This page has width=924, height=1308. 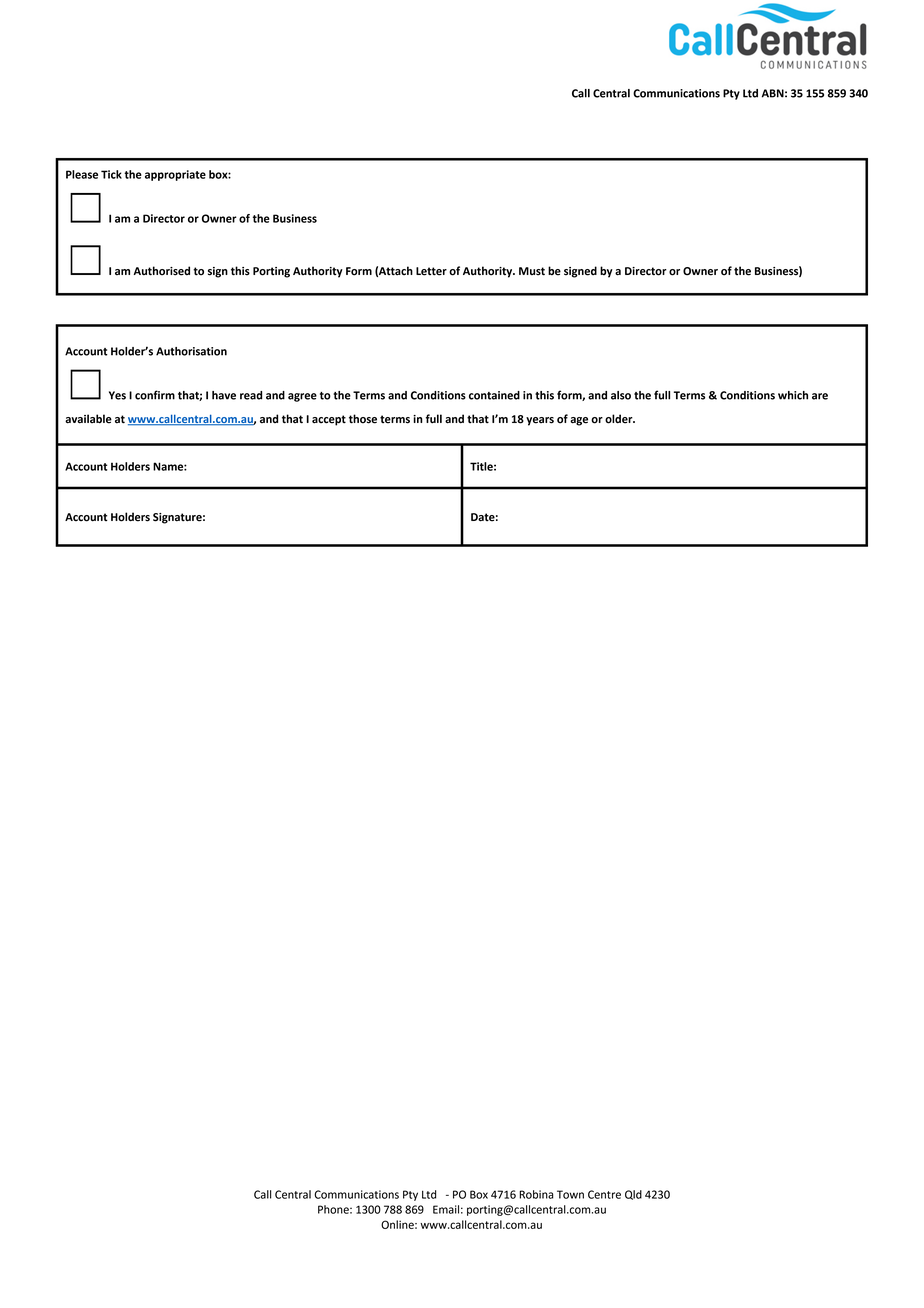 I want to click on Town, so click(x=570, y=1194).
